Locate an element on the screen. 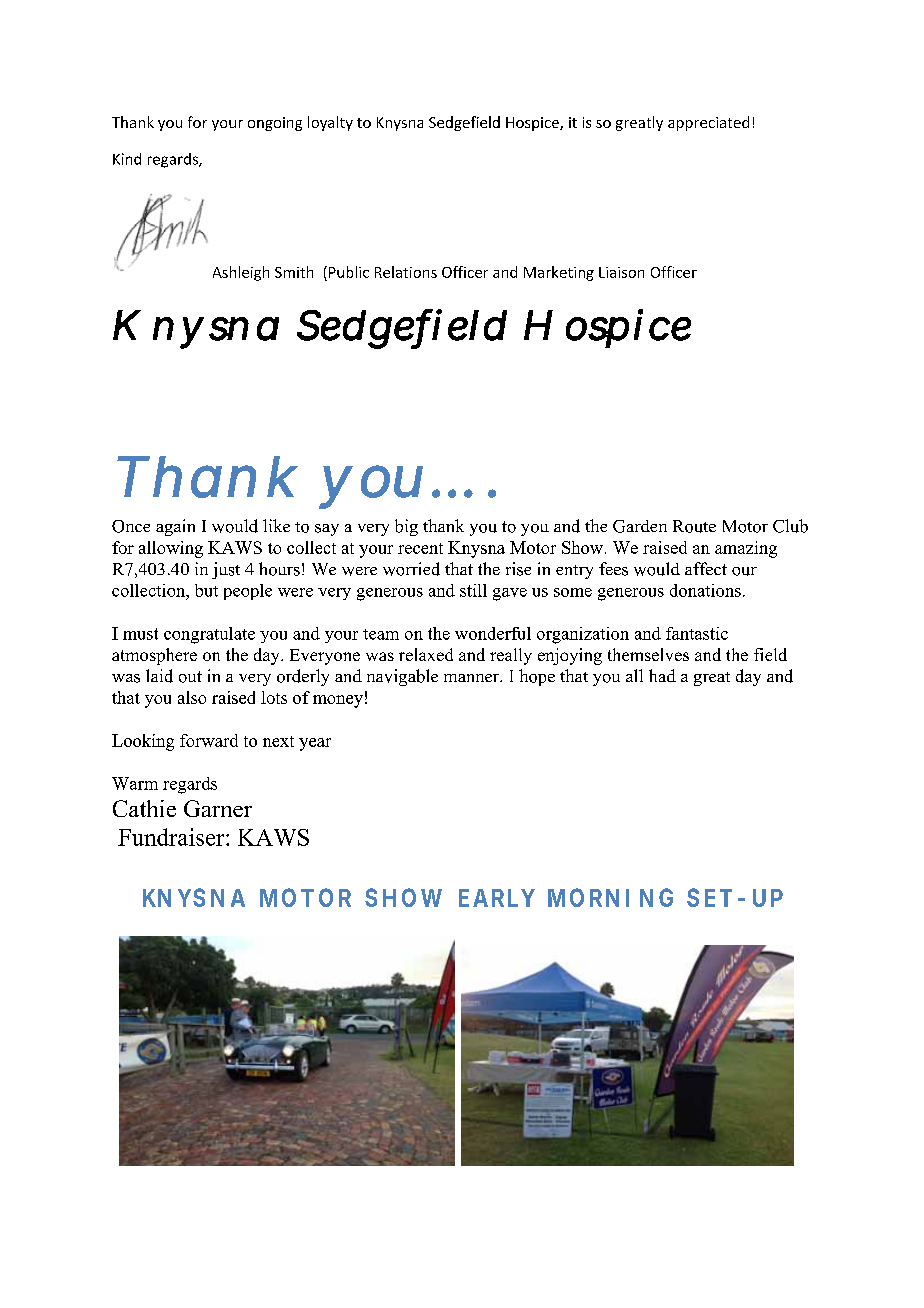 This screenshot has height=1308, width=924. appreciated is located at coordinates (708, 123).
